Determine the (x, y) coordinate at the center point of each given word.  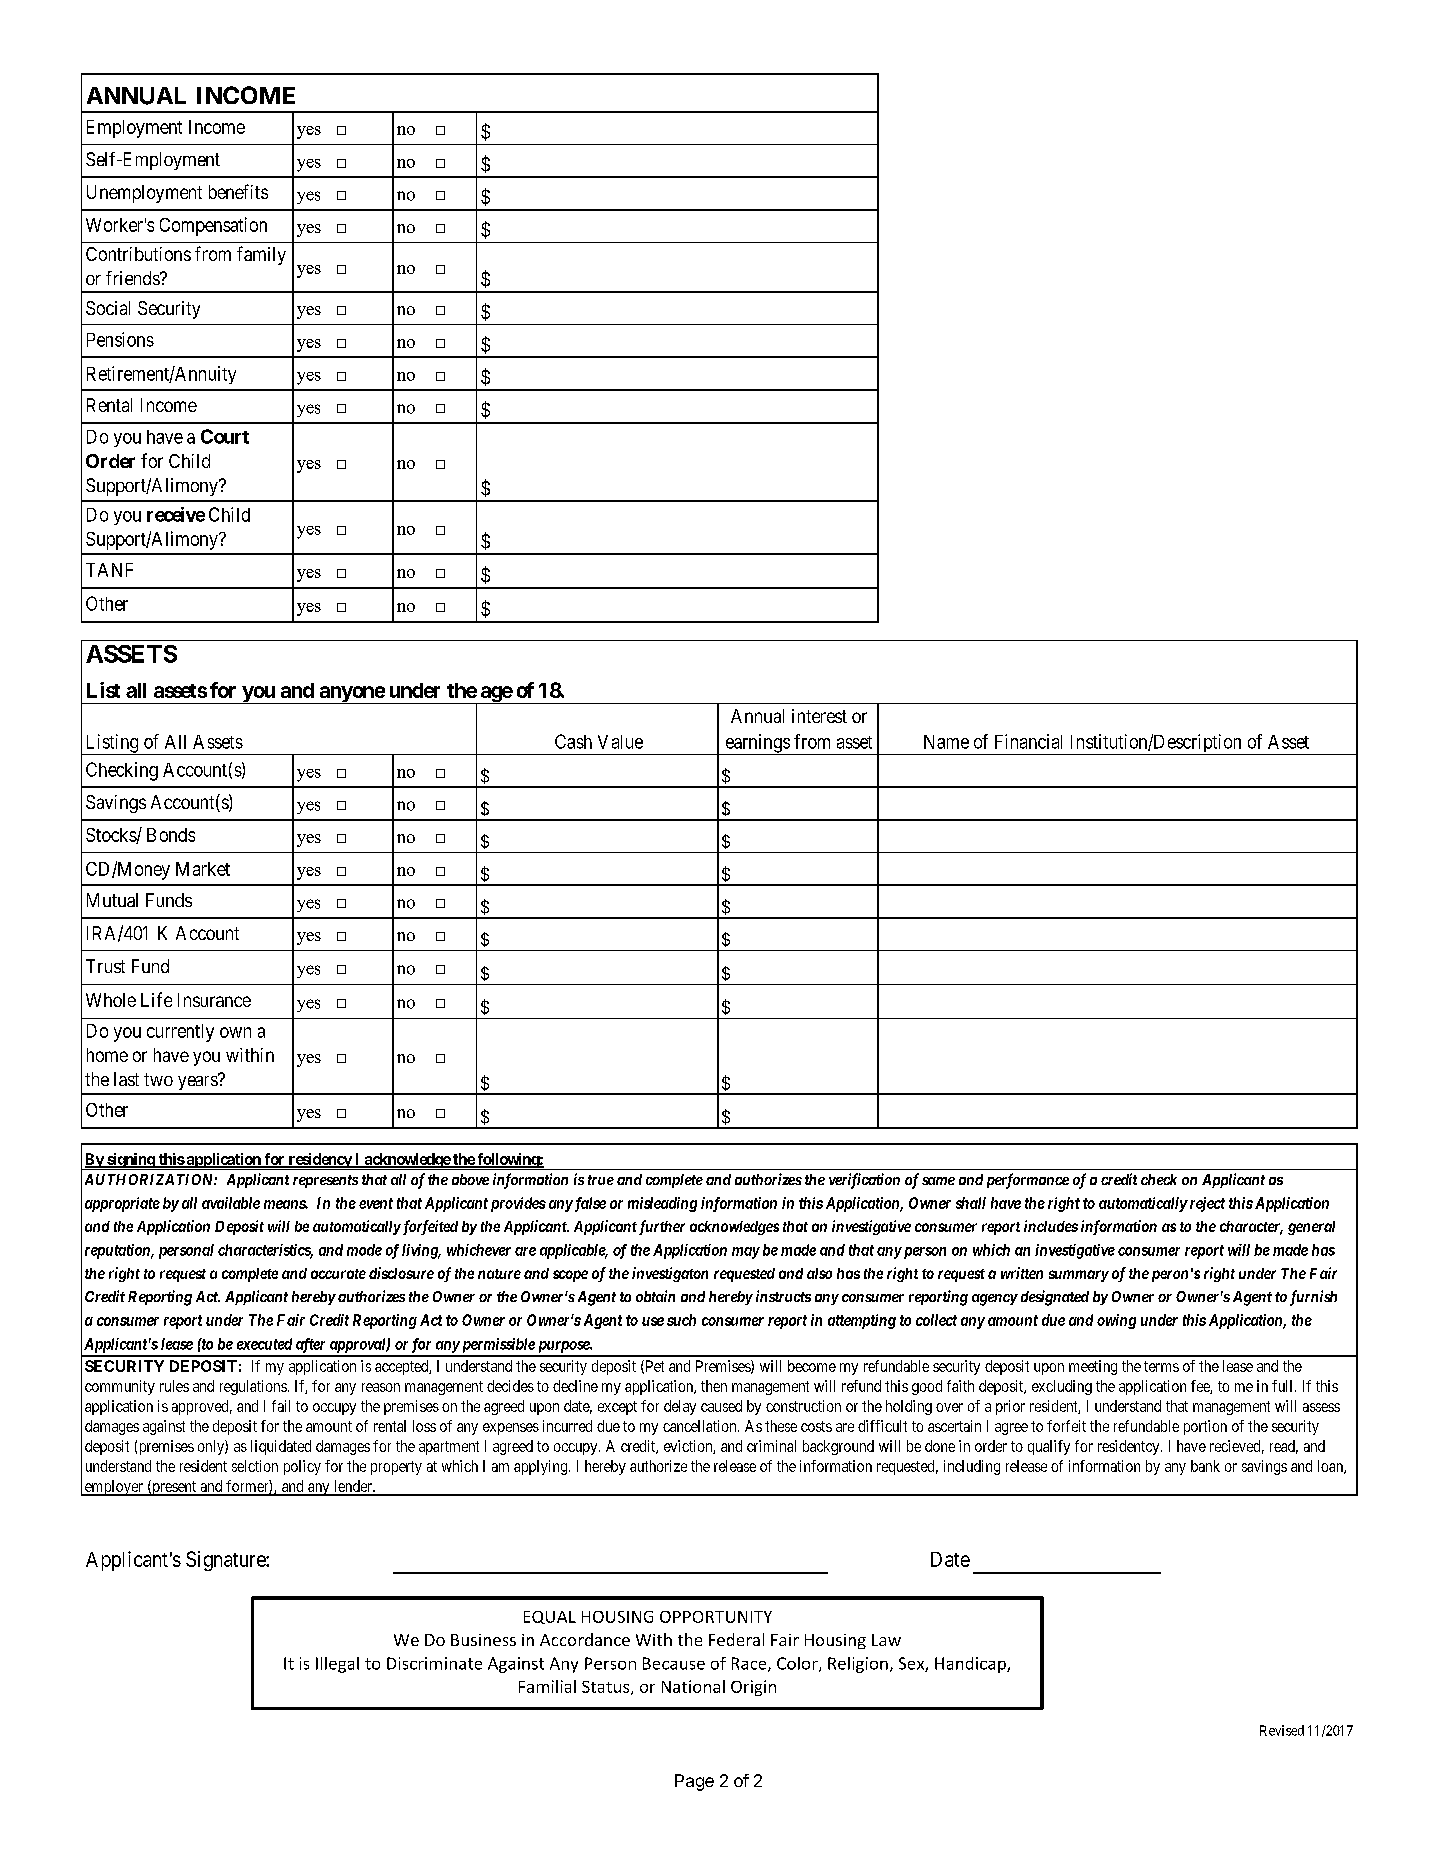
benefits (238, 191)
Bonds (171, 835)
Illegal (337, 1665)
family (261, 255)
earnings (757, 744)
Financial (1028, 741)
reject (1206, 1204)
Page (694, 1782)
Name (946, 742)
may (746, 1253)
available (231, 1203)
